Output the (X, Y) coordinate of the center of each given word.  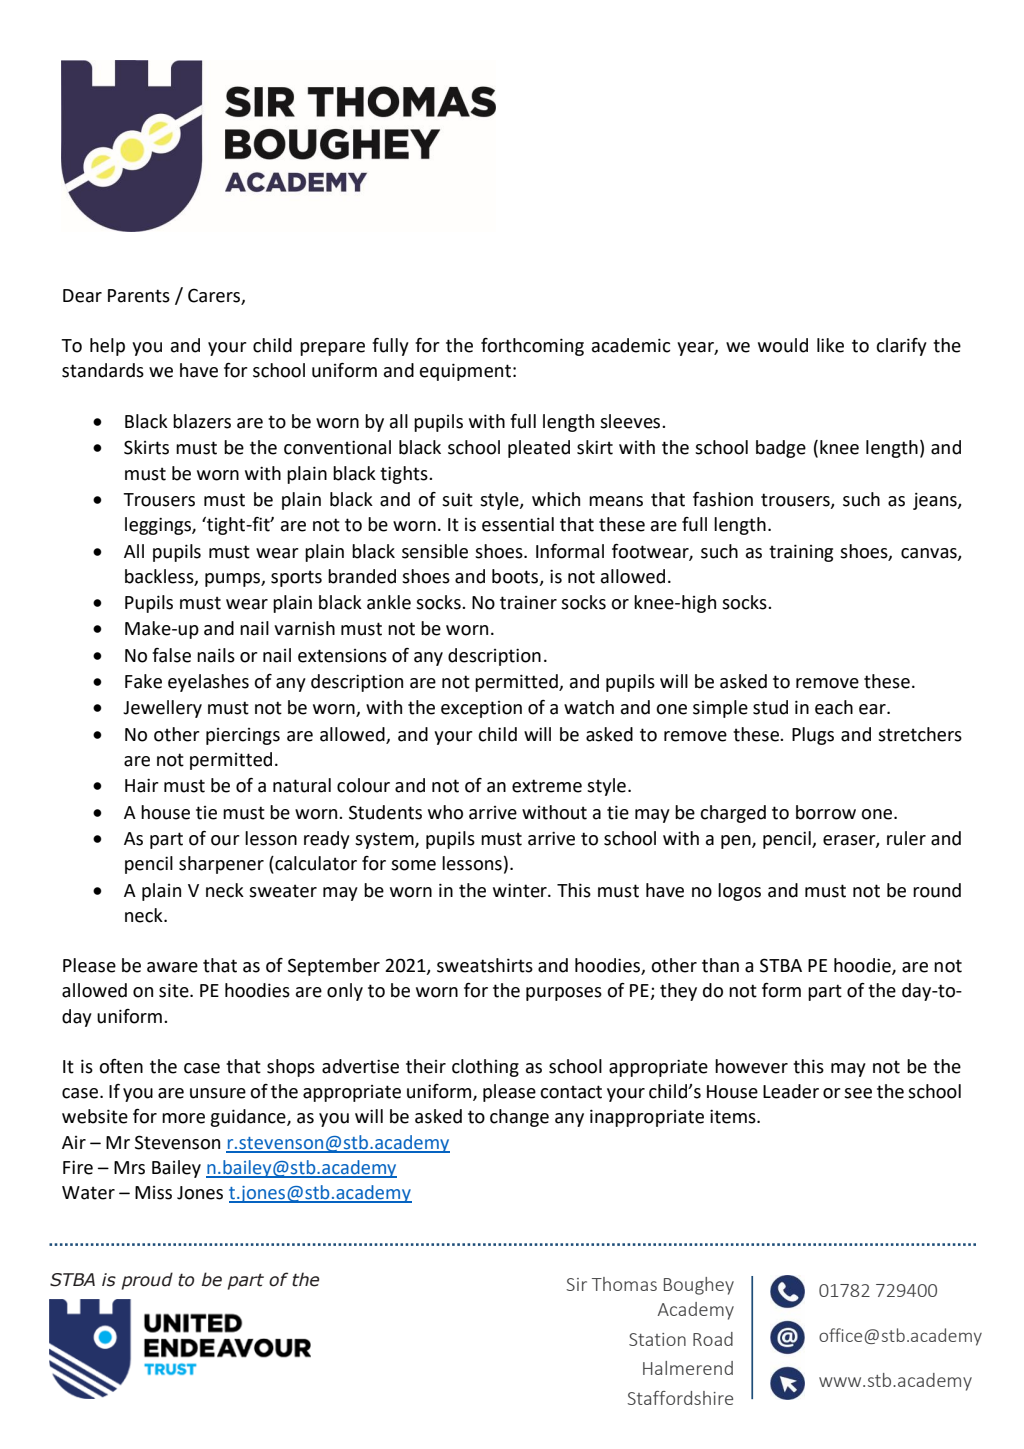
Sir (576, 1284)
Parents (139, 296)
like (830, 345)
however (751, 1066)
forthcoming (532, 347)
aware (172, 967)
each (834, 707)
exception (481, 709)
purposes (564, 994)
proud (147, 1281)
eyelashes (208, 683)
